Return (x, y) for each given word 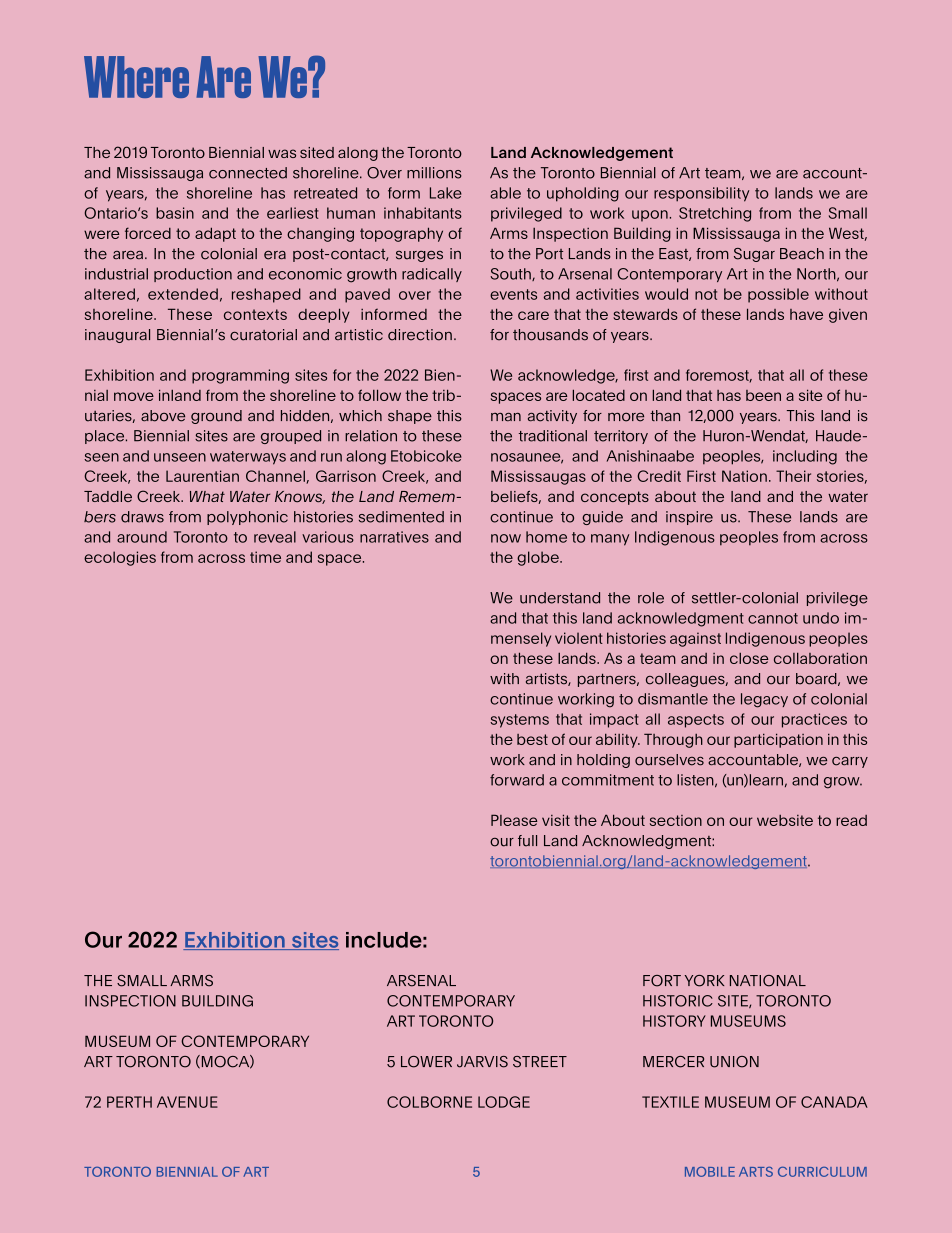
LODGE (504, 1102)
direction (420, 335)
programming (240, 376)
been (763, 395)
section (676, 820)
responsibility (701, 194)
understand (560, 598)
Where (136, 77)
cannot (773, 618)
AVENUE (187, 1102)
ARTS (756, 1172)
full (527, 841)
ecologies (120, 558)
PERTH (129, 1102)
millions (434, 173)
